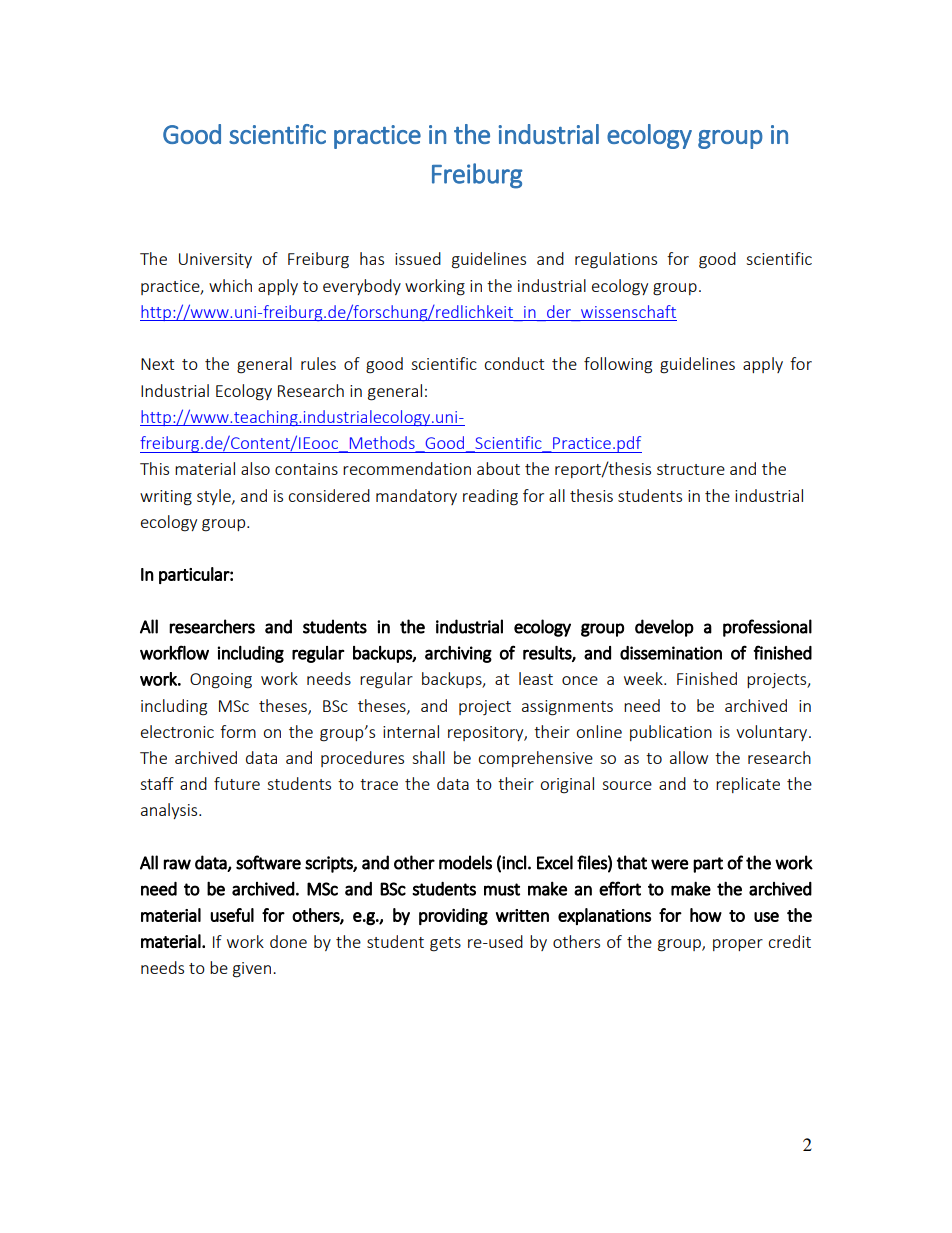  What do you see at coordinates (691, 469) in the document?
I see `structure` at bounding box center [691, 469].
